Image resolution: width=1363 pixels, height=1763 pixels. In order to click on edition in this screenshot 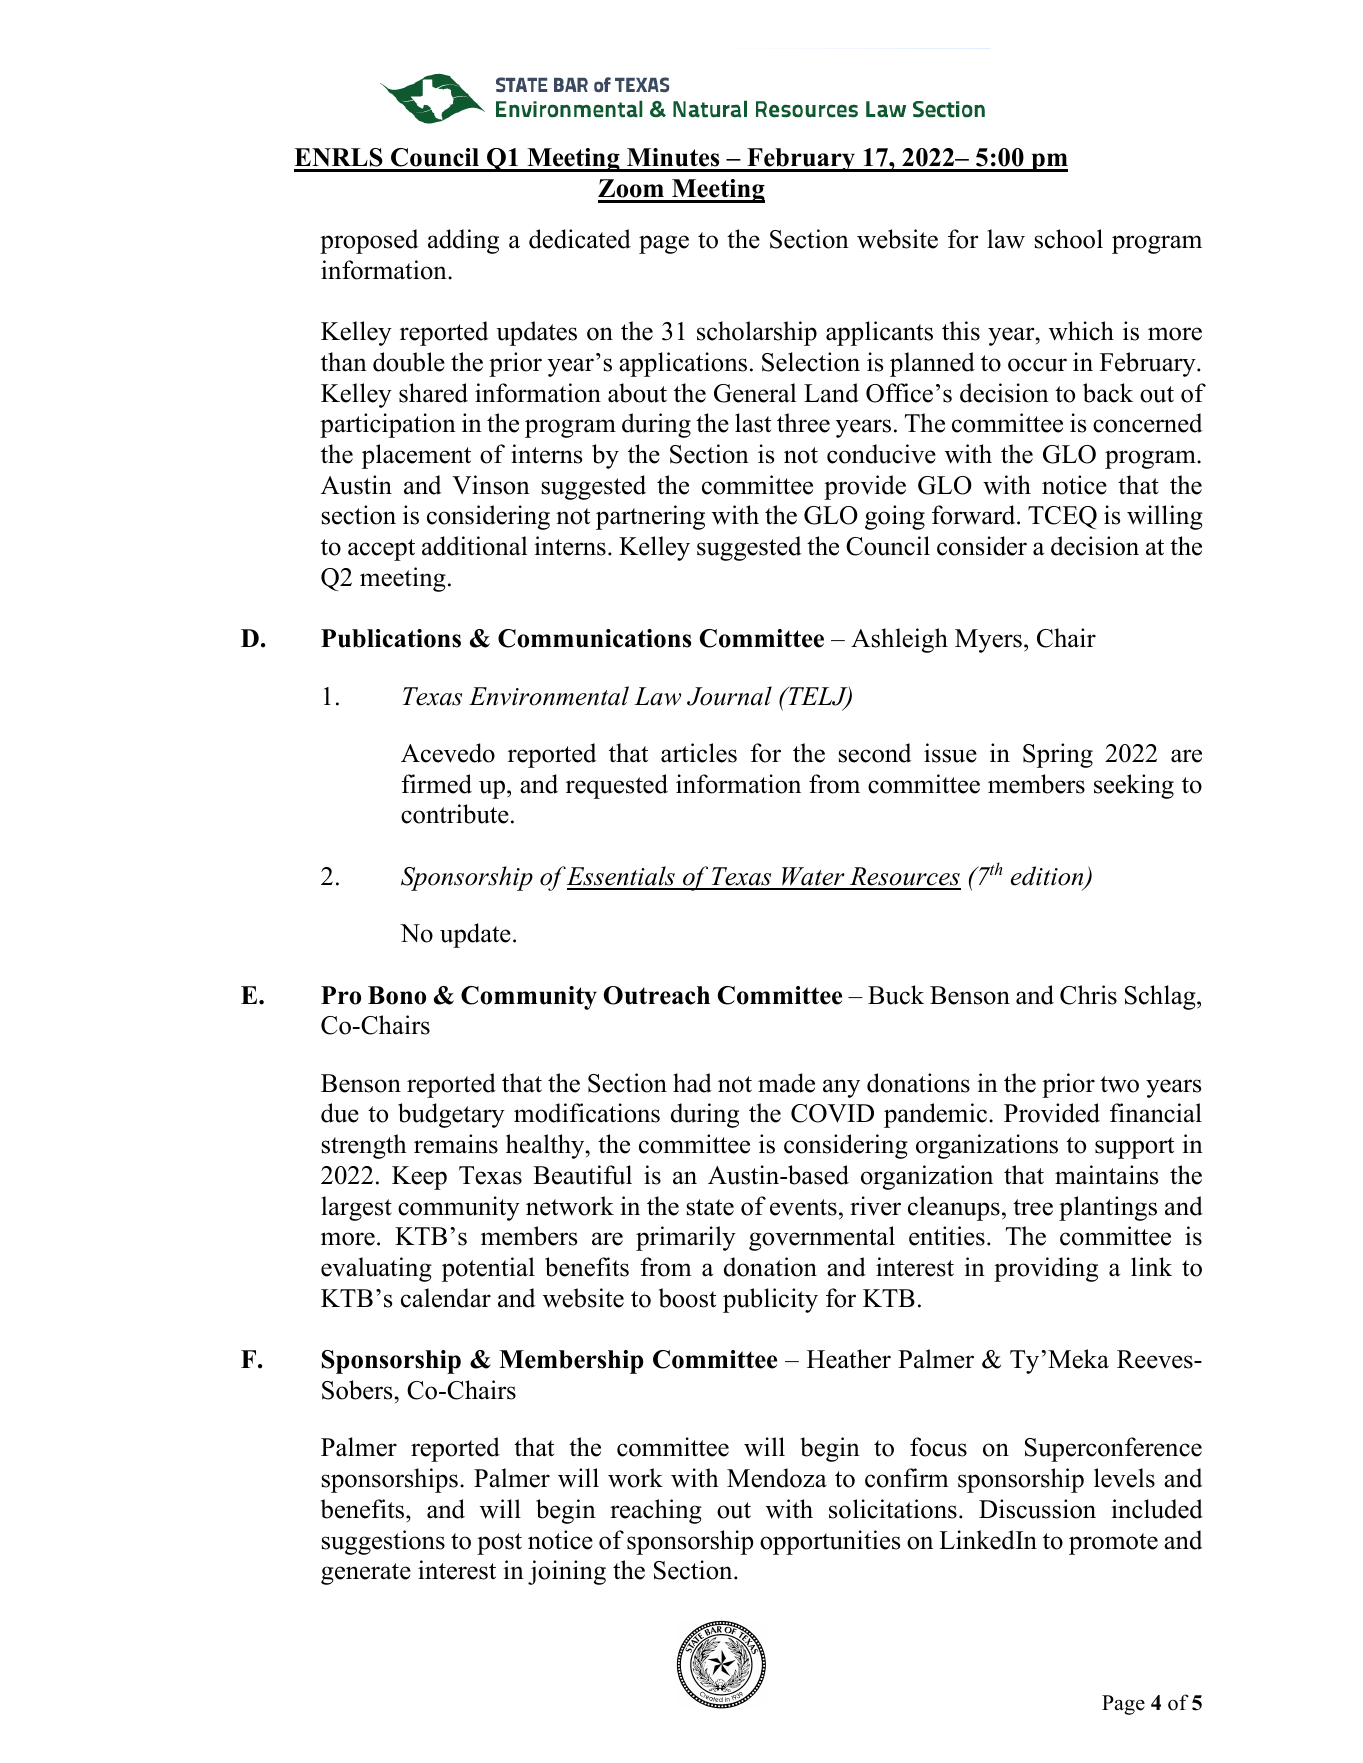, I will do `click(1048, 877)`.
